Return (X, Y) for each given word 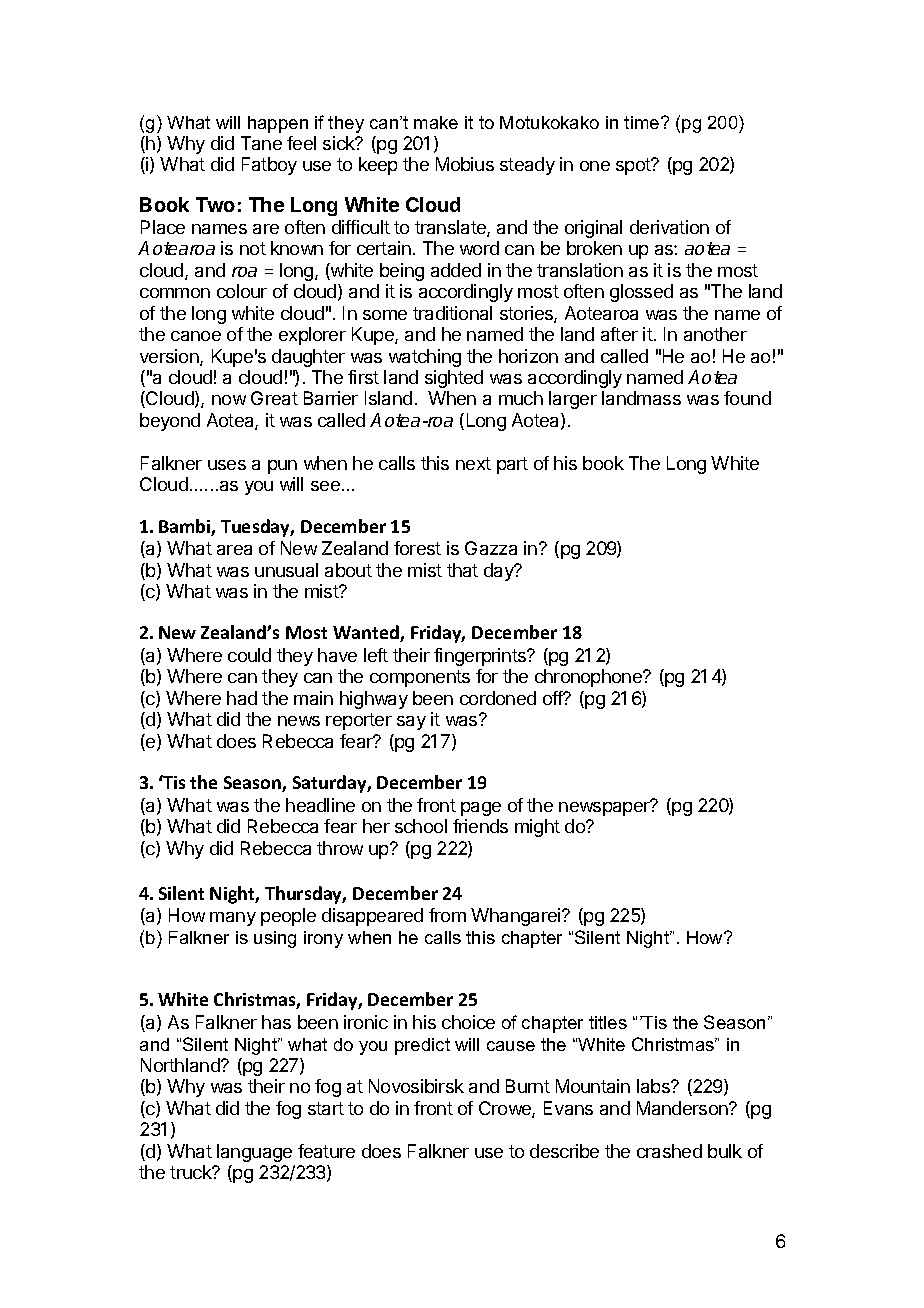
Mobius (465, 164)
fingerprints (481, 657)
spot (634, 166)
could (249, 655)
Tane (261, 143)
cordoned (498, 698)
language (254, 1153)
